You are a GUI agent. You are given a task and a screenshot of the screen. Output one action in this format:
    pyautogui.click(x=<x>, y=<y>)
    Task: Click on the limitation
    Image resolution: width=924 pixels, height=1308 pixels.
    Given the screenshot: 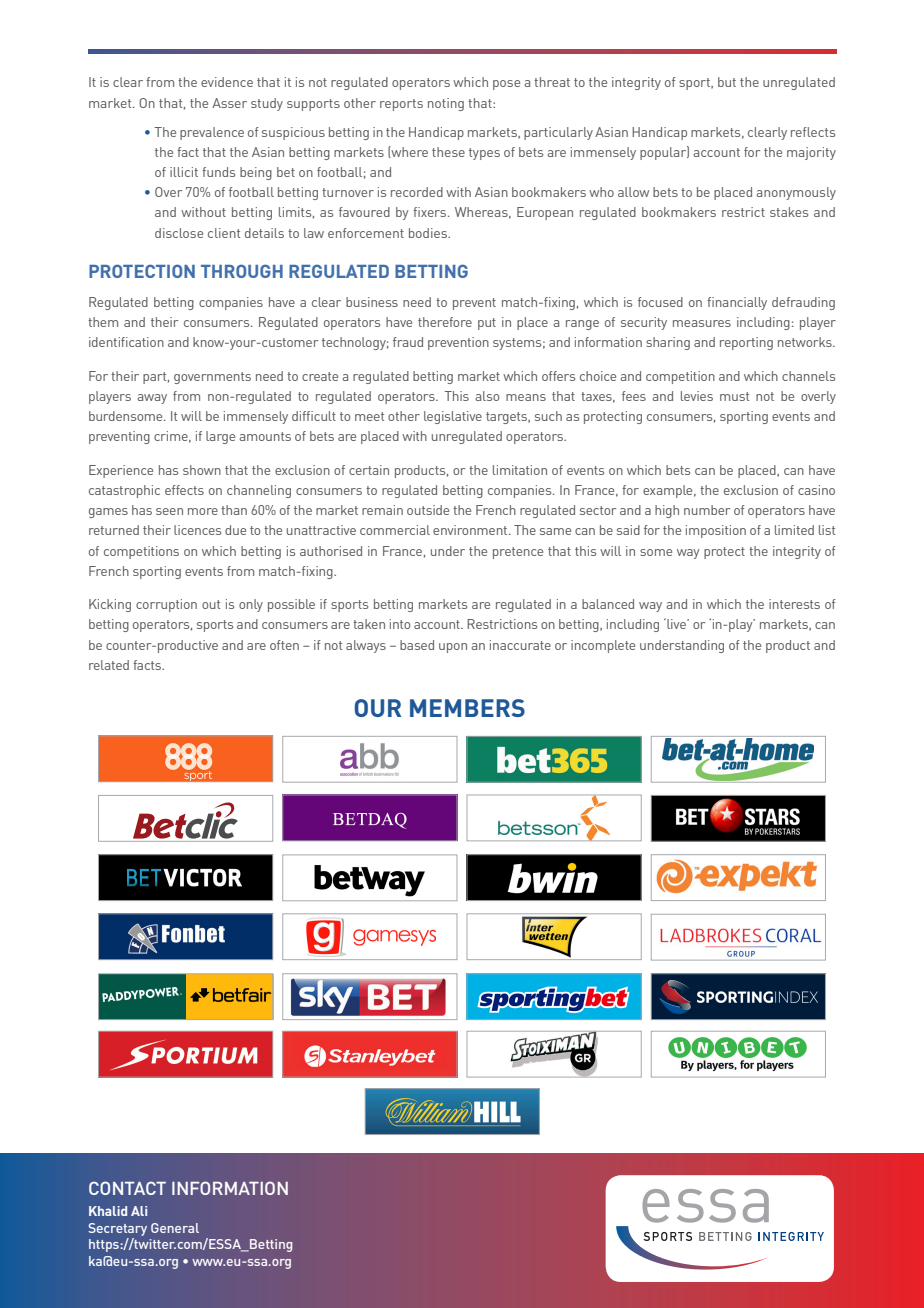 What is the action you would take?
    pyautogui.click(x=520, y=470)
